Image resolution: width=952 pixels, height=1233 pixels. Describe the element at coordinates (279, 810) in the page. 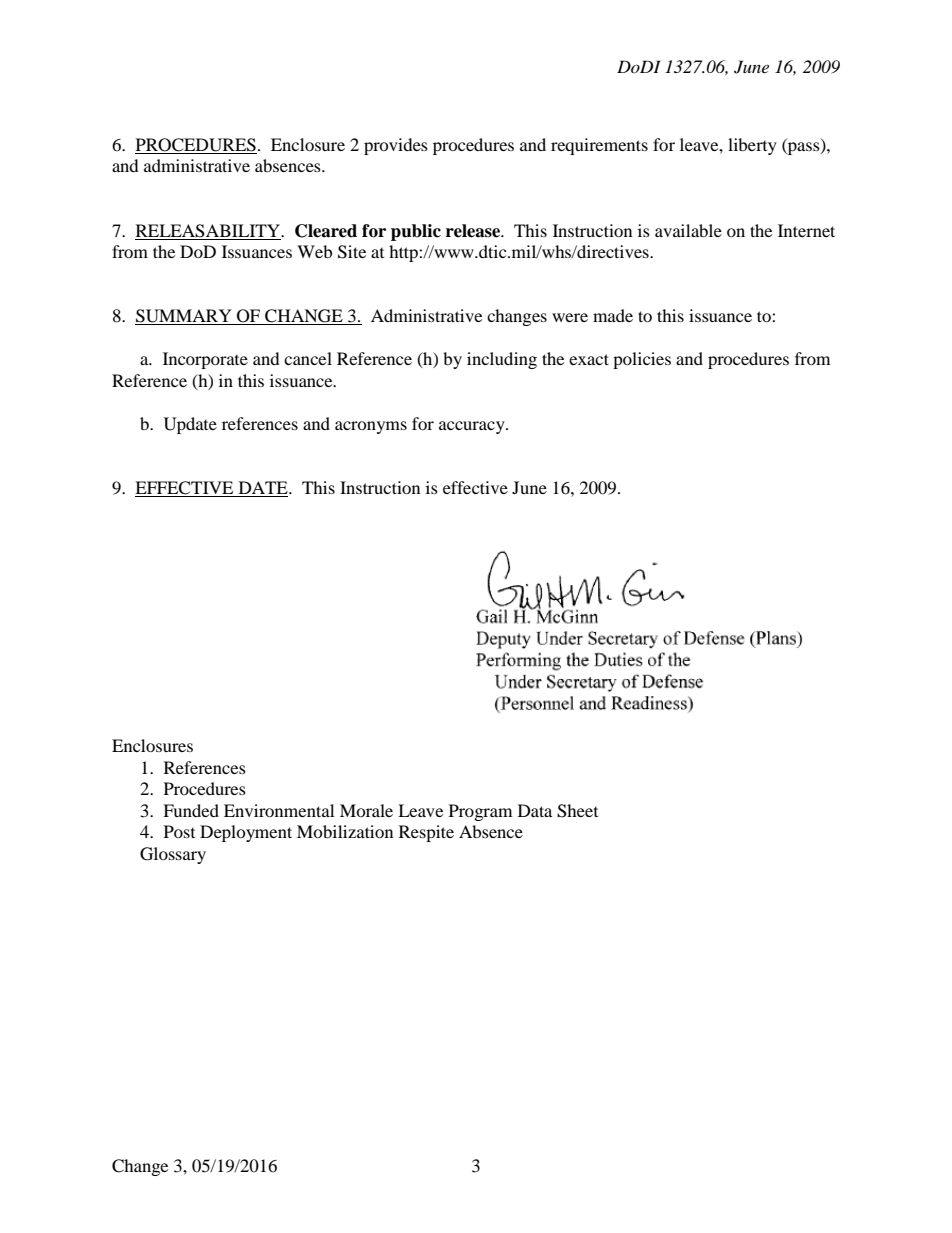

I see `Environmental` at that location.
